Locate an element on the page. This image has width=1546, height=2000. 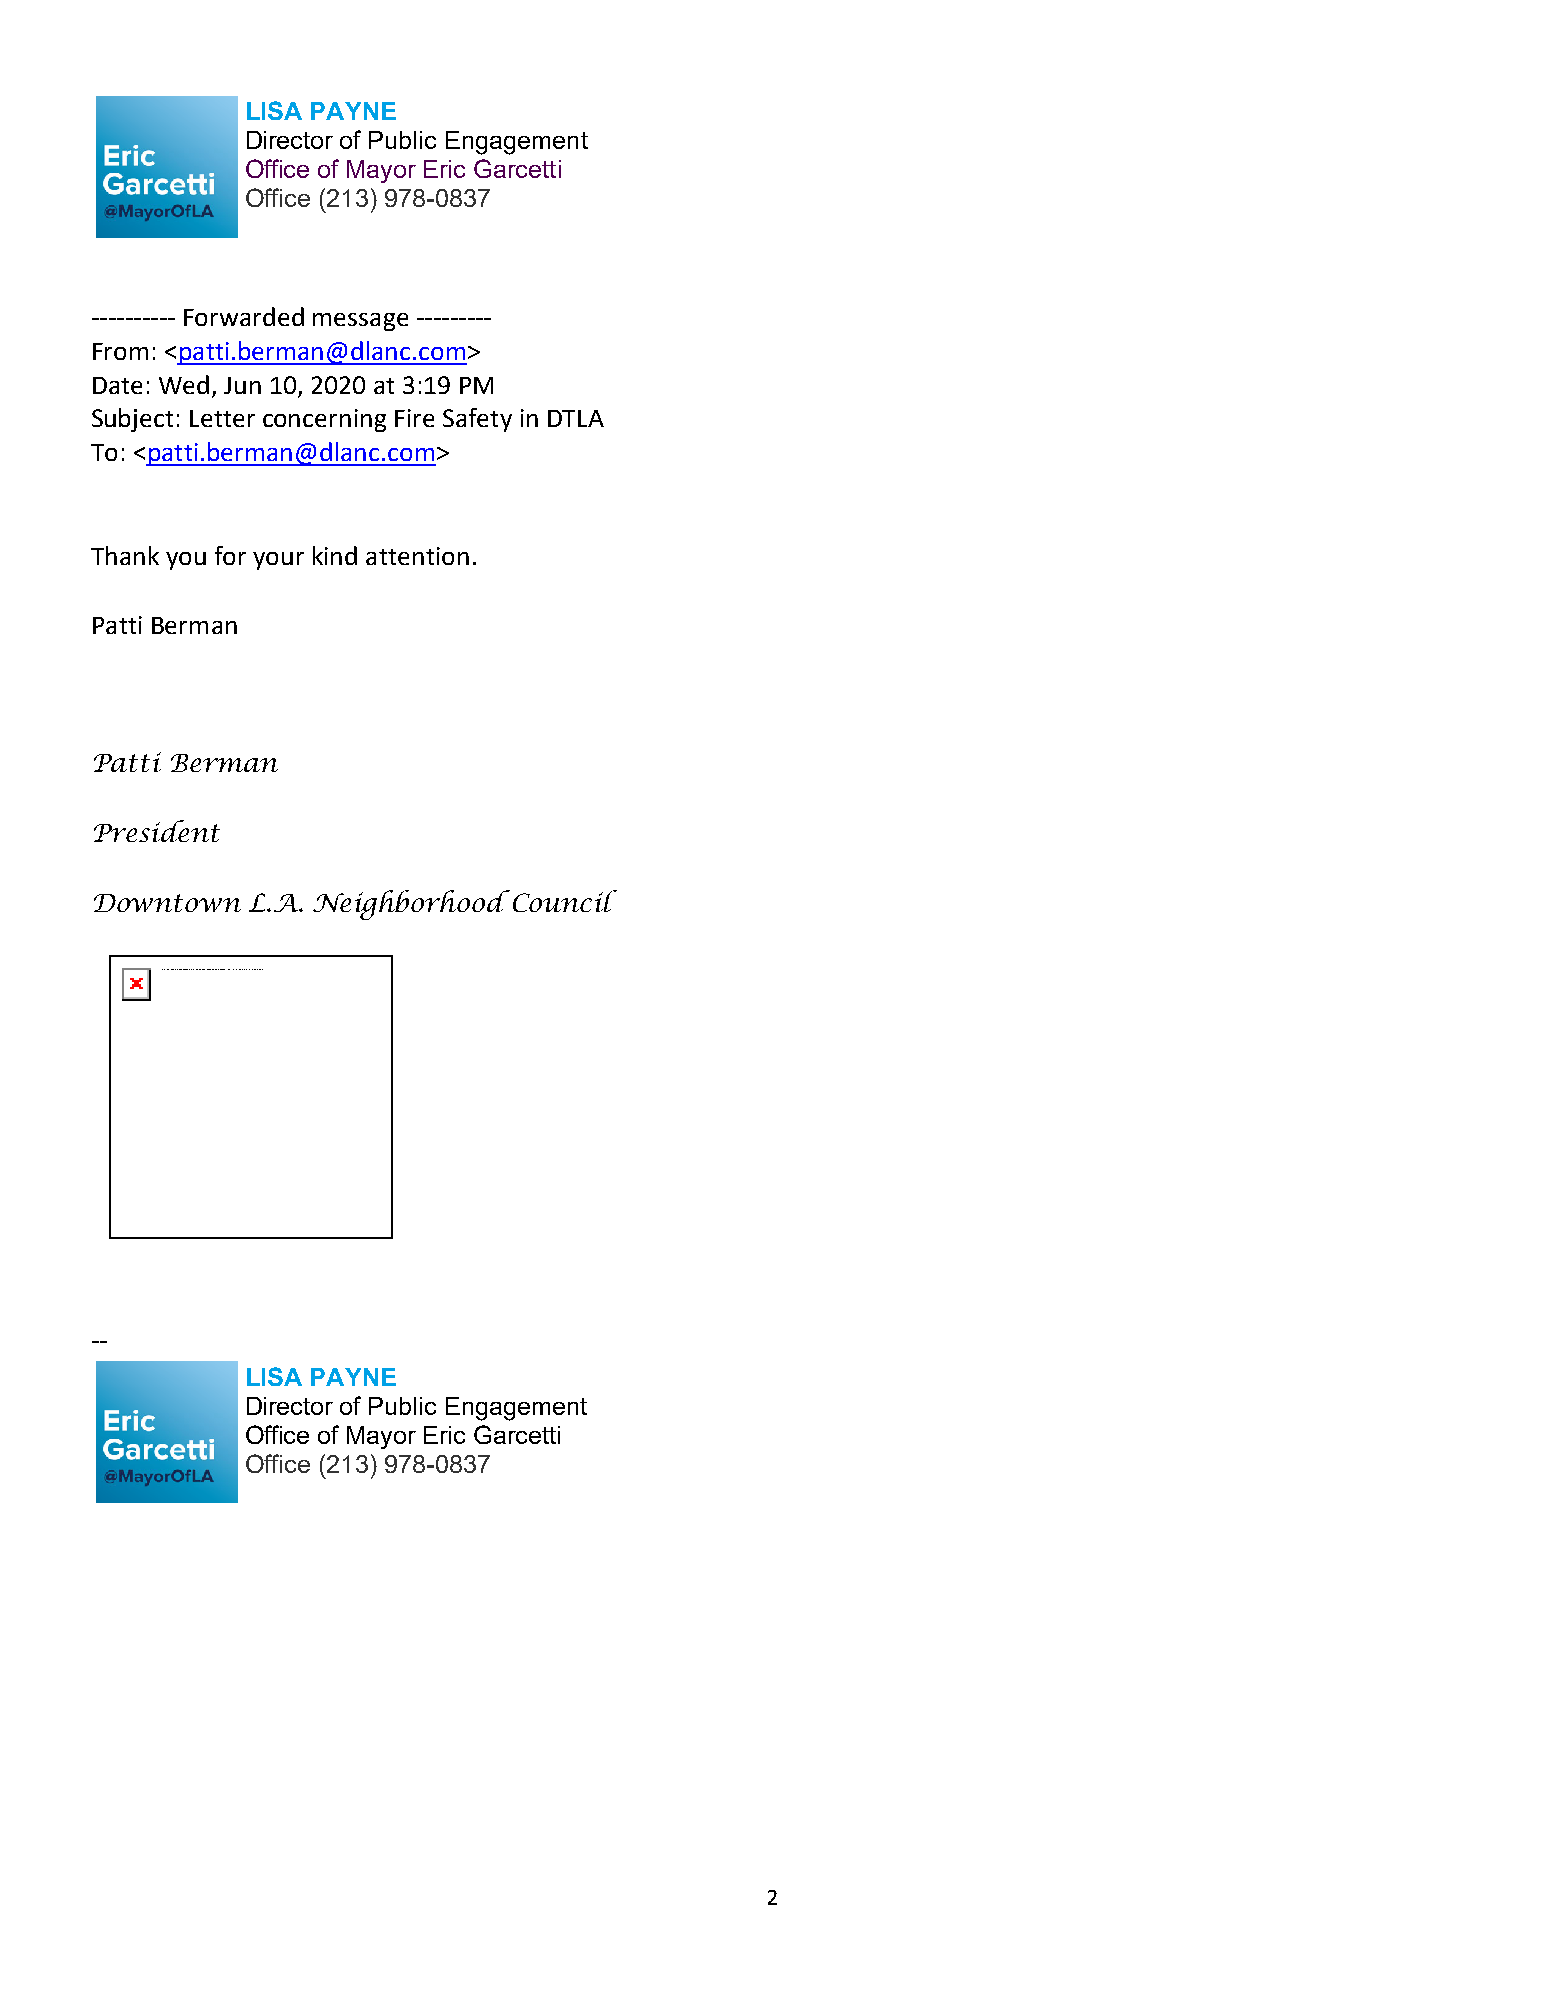
your is located at coordinates (278, 561).
